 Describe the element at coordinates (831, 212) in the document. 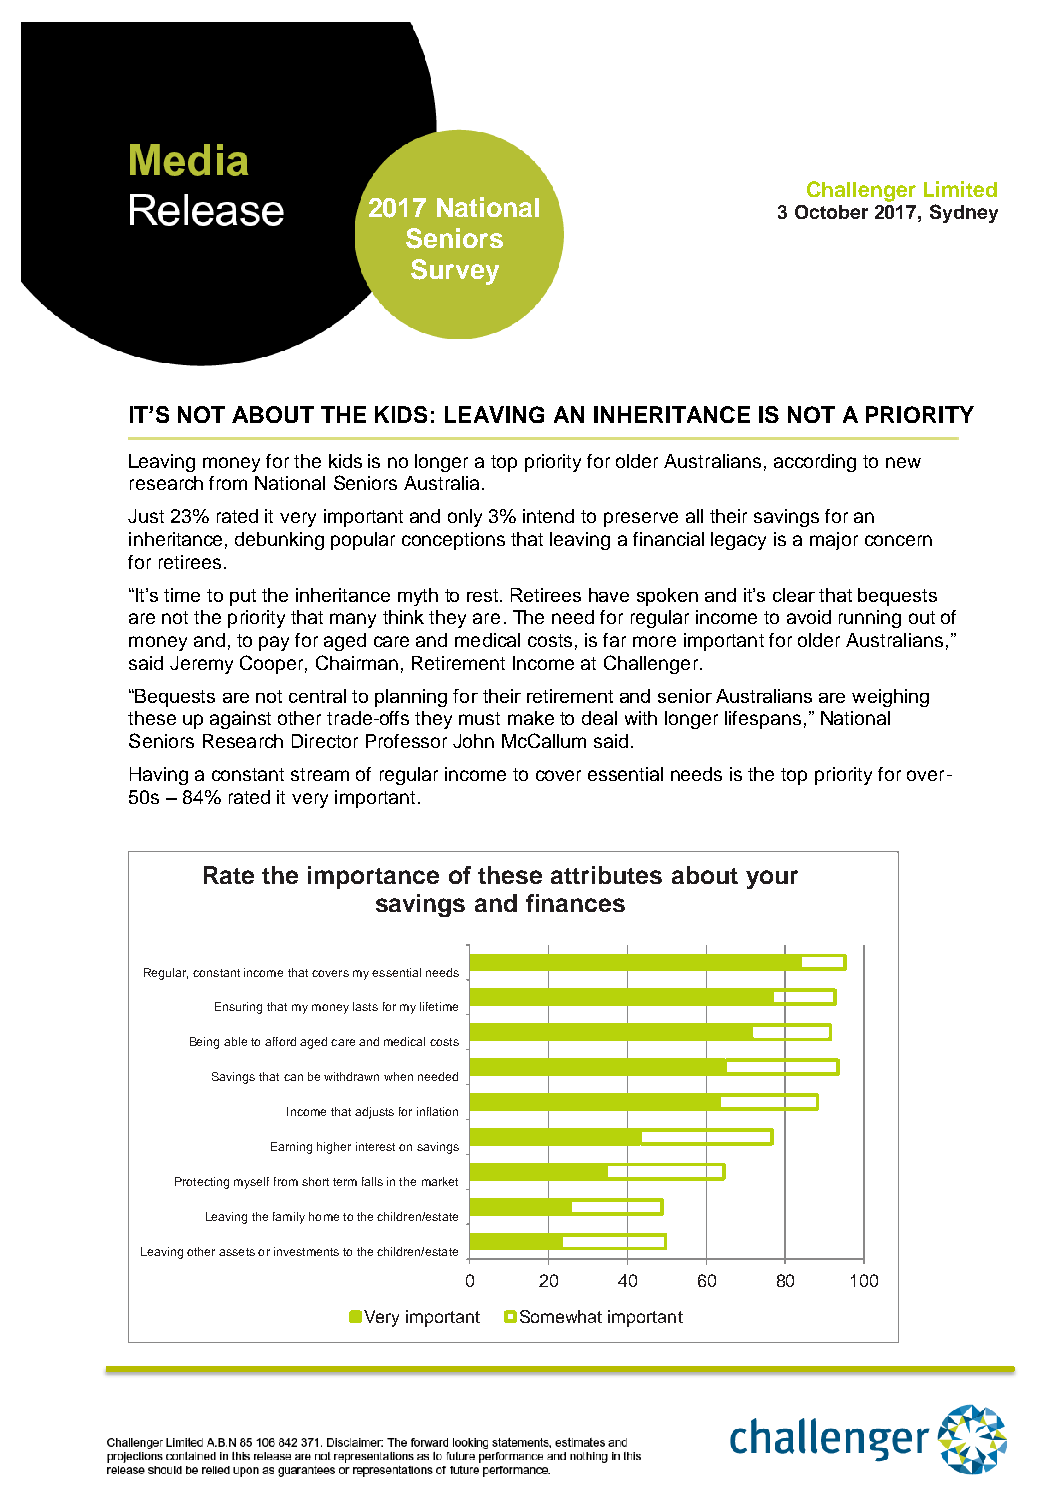

I see `October` at that location.
